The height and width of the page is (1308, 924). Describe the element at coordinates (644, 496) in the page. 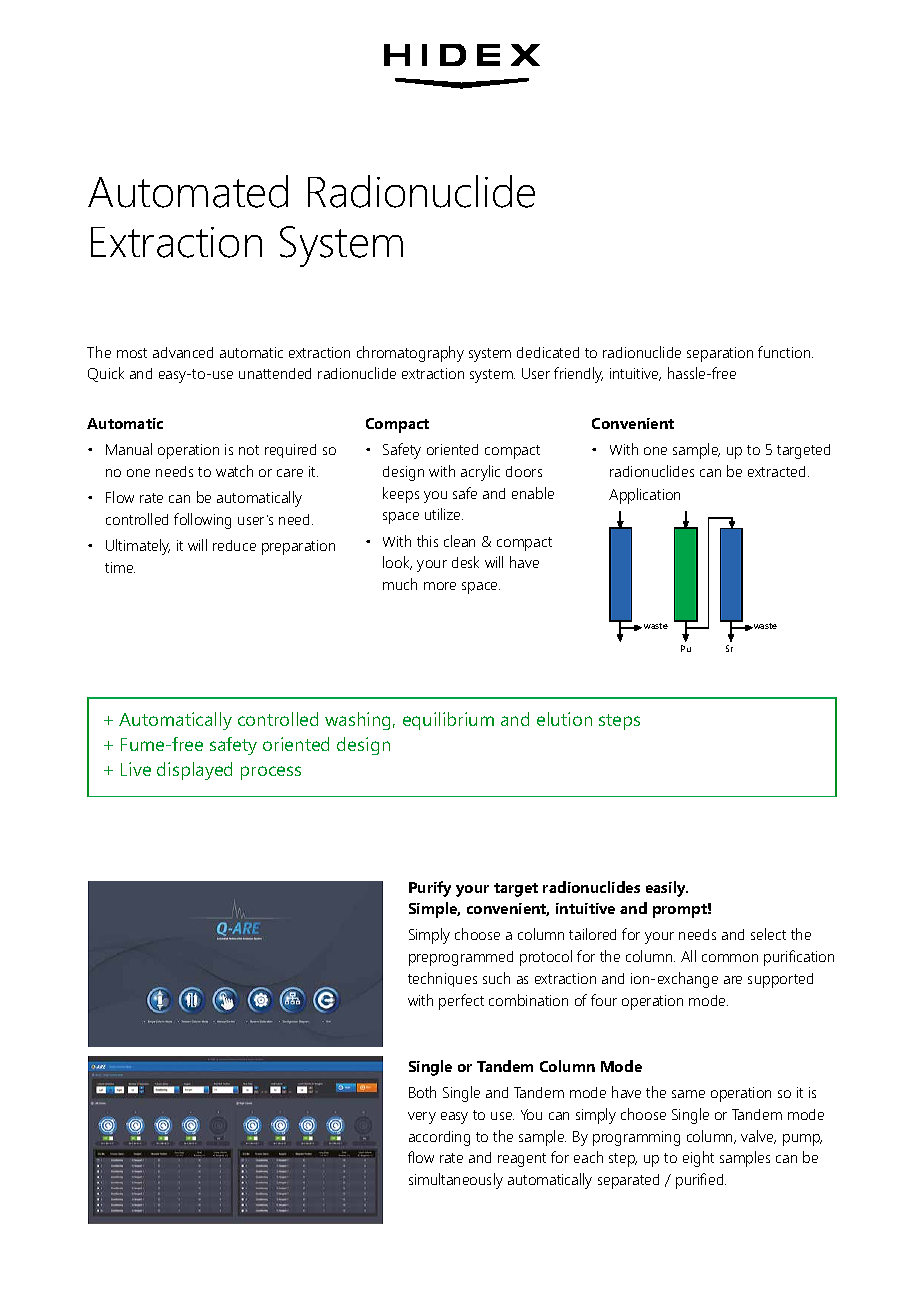

I see `Application` at that location.
